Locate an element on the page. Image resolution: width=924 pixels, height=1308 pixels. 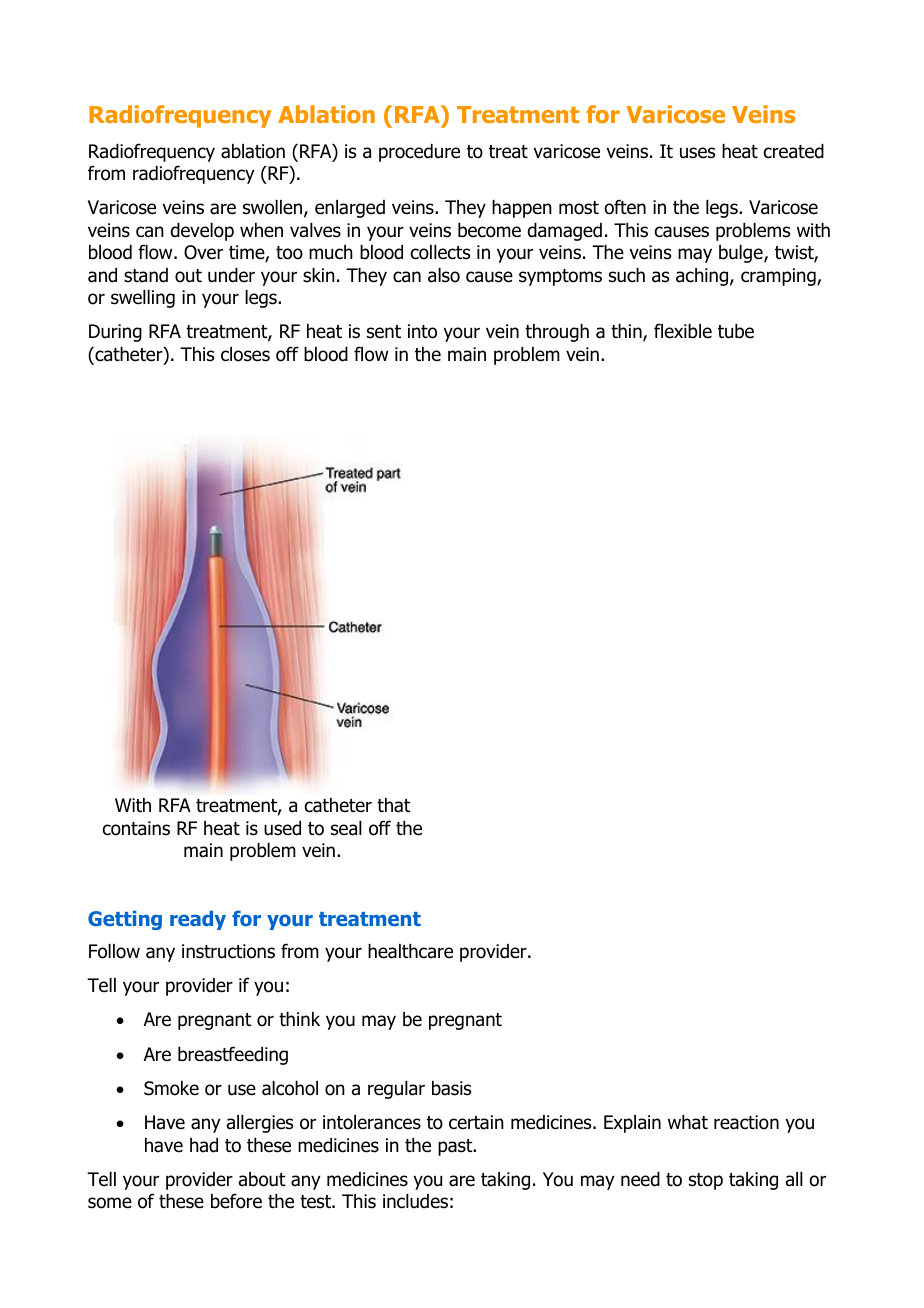
closes is located at coordinates (245, 354).
